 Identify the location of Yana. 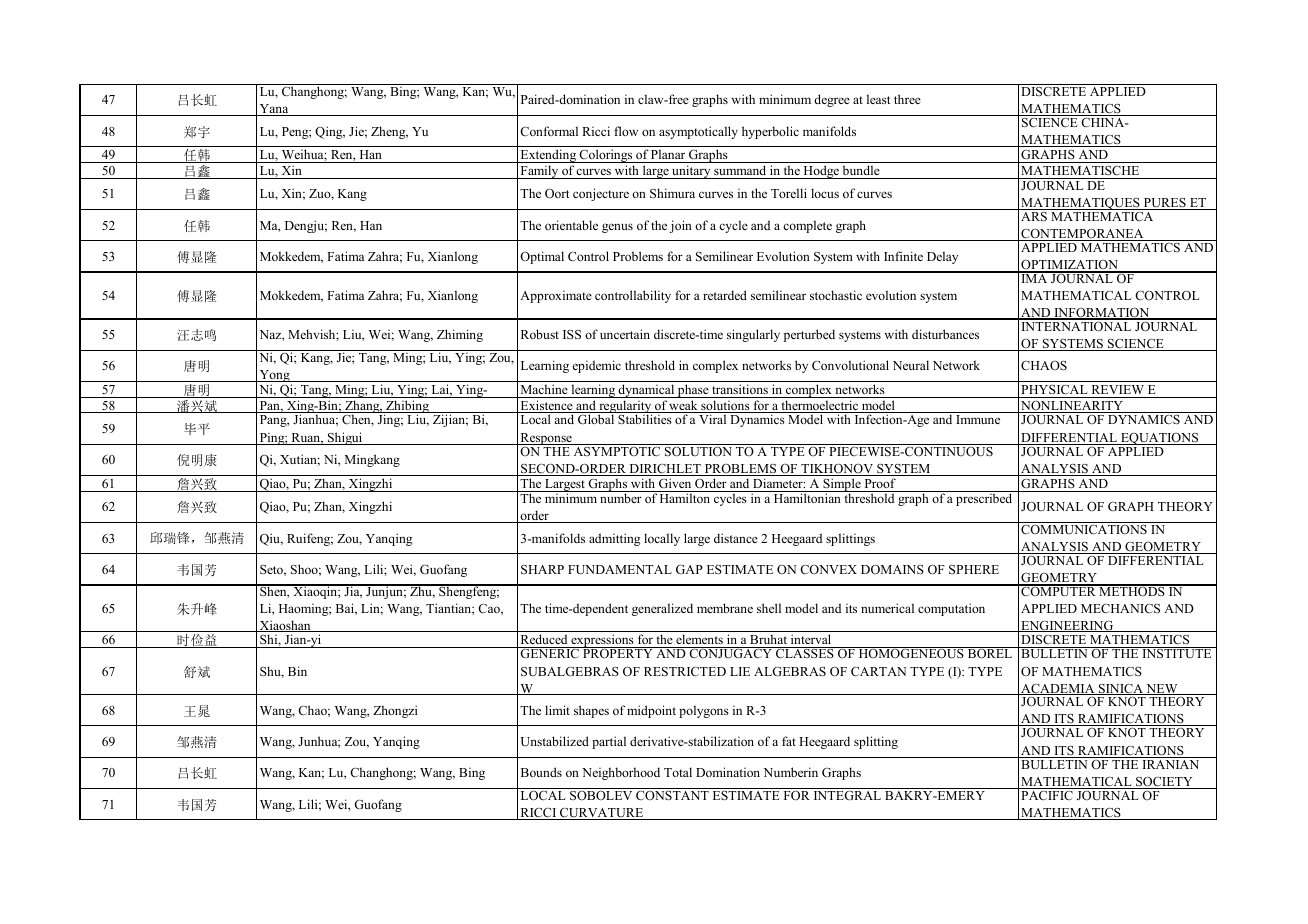
(274, 110).
